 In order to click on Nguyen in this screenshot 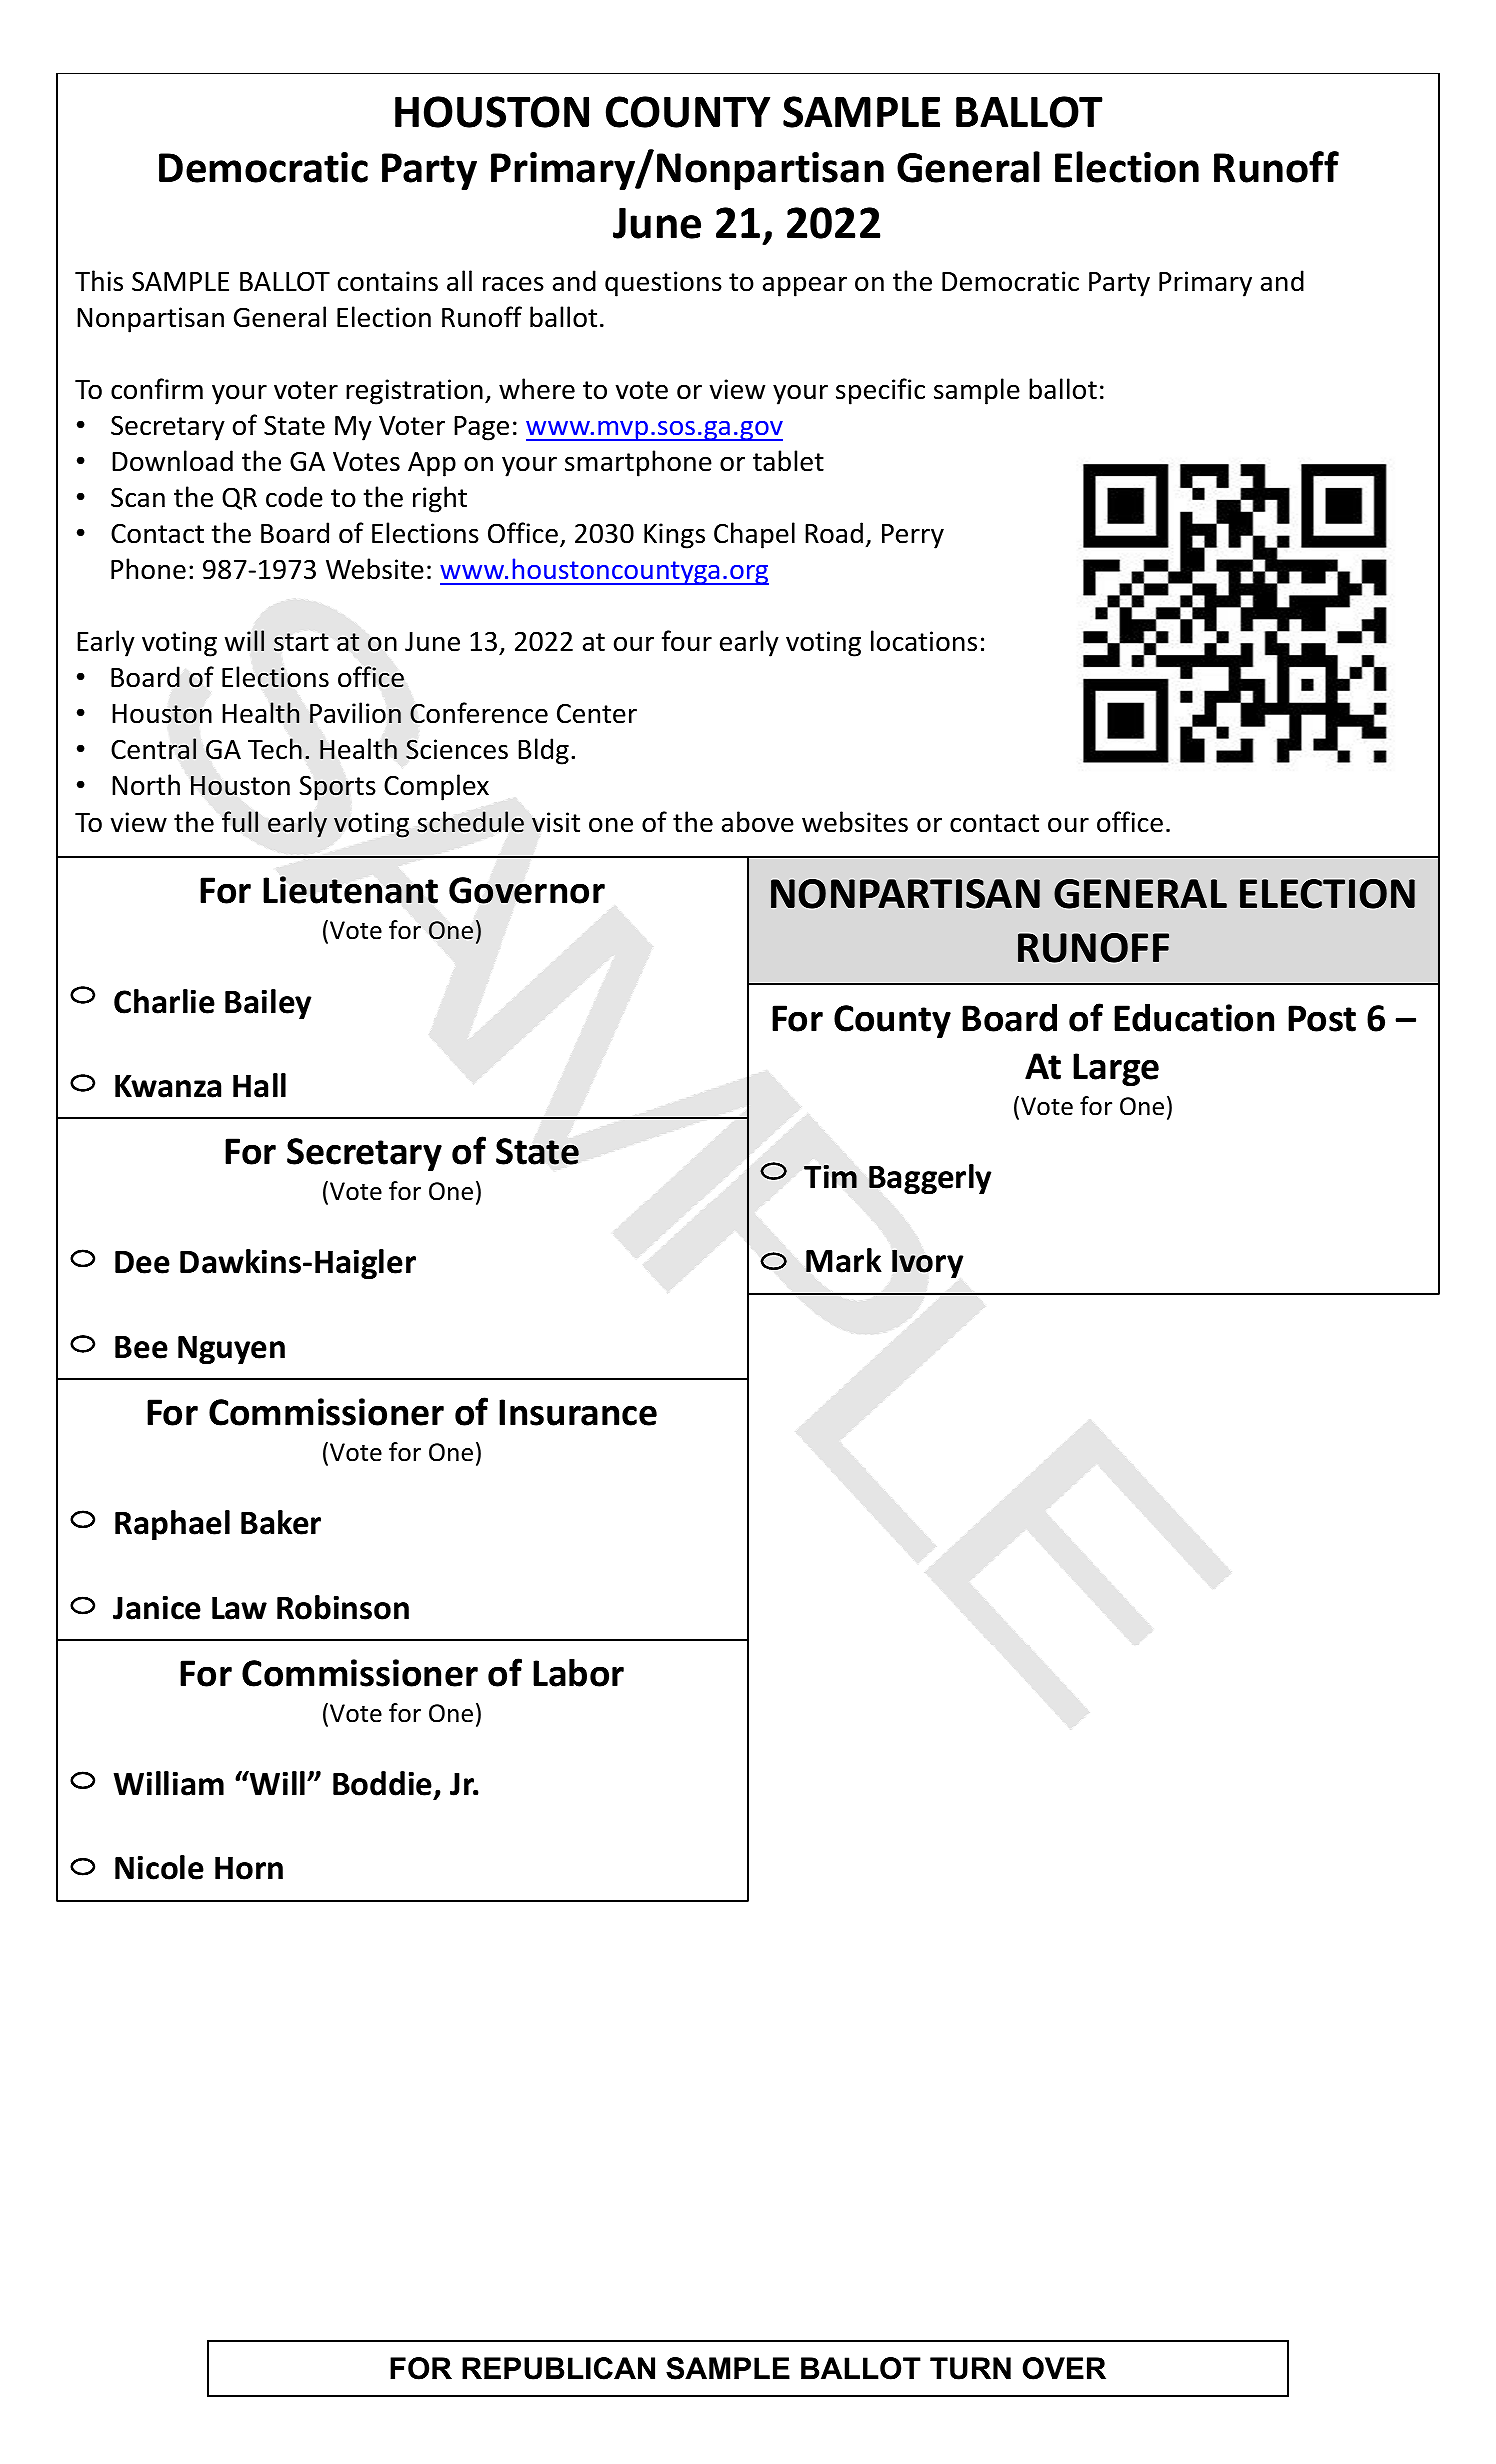, I will do `click(231, 1350)`.
